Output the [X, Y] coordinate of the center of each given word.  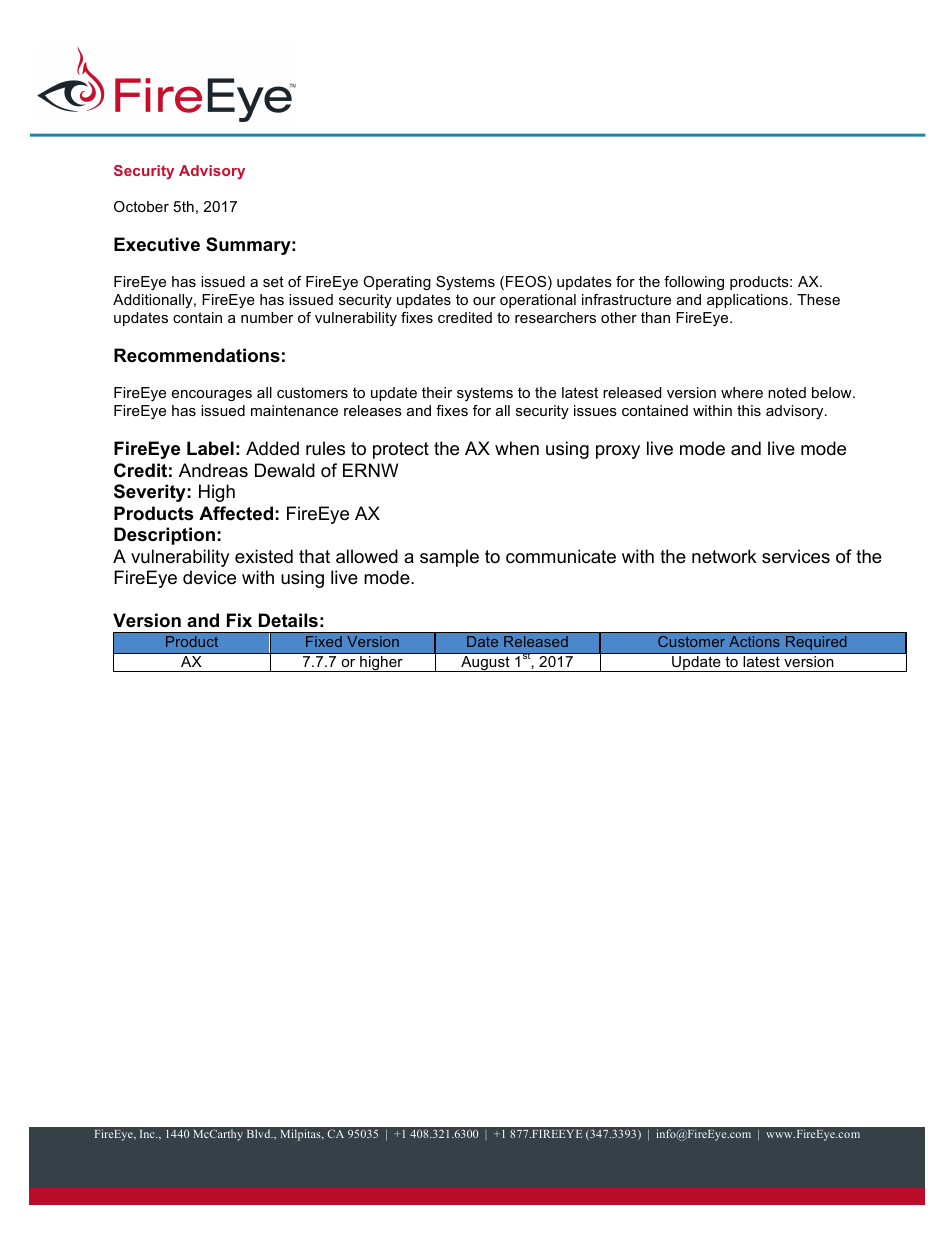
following [694, 283]
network [724, 556]
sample [449, 558]
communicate [561, 556]
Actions [754, 641]
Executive [157, 244]
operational [538, 301]
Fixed [324, 641]
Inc [148, 1134]
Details [288, 620]
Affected [236, 513]
